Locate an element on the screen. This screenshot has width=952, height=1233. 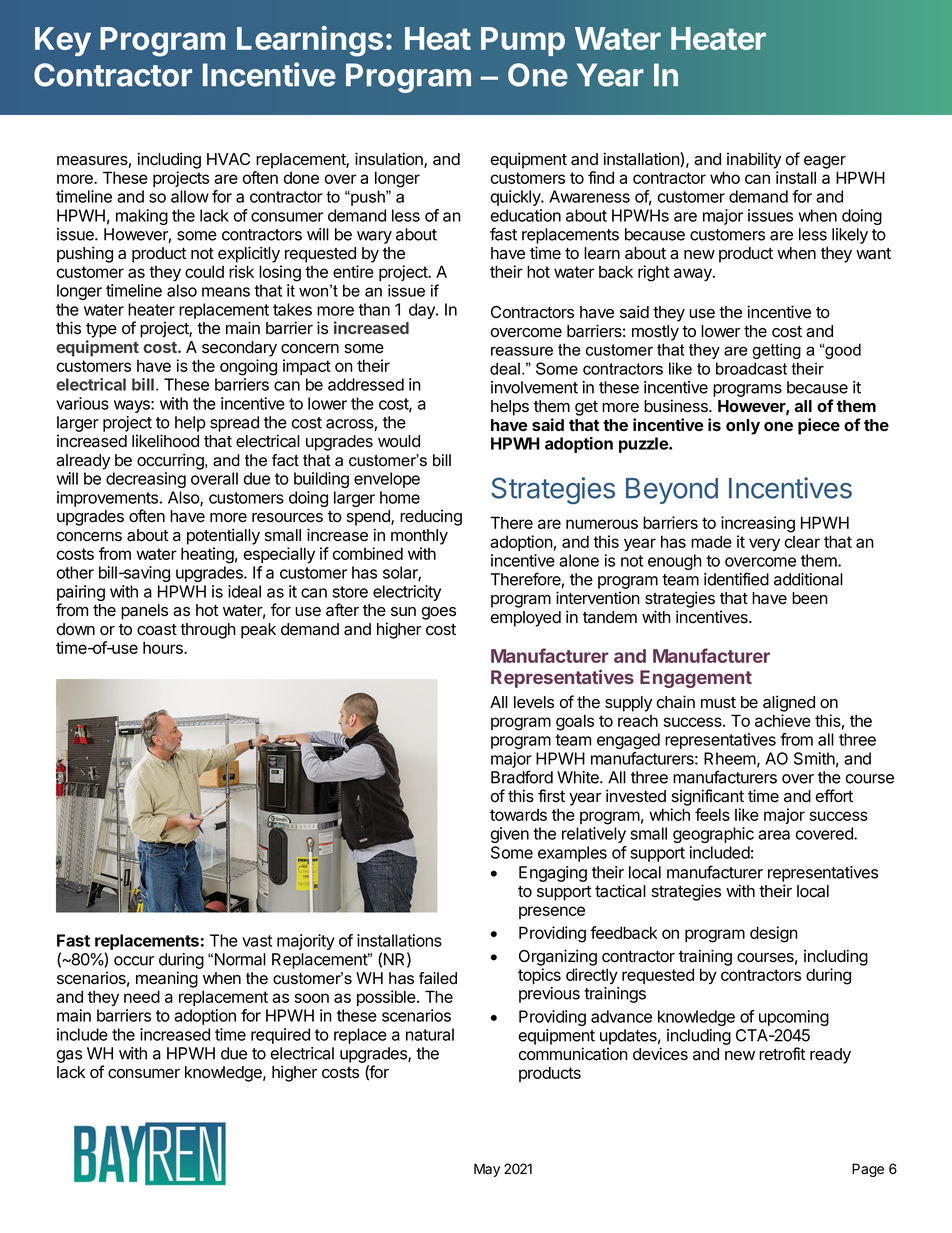
inability is located at coordinates (754, 160).
